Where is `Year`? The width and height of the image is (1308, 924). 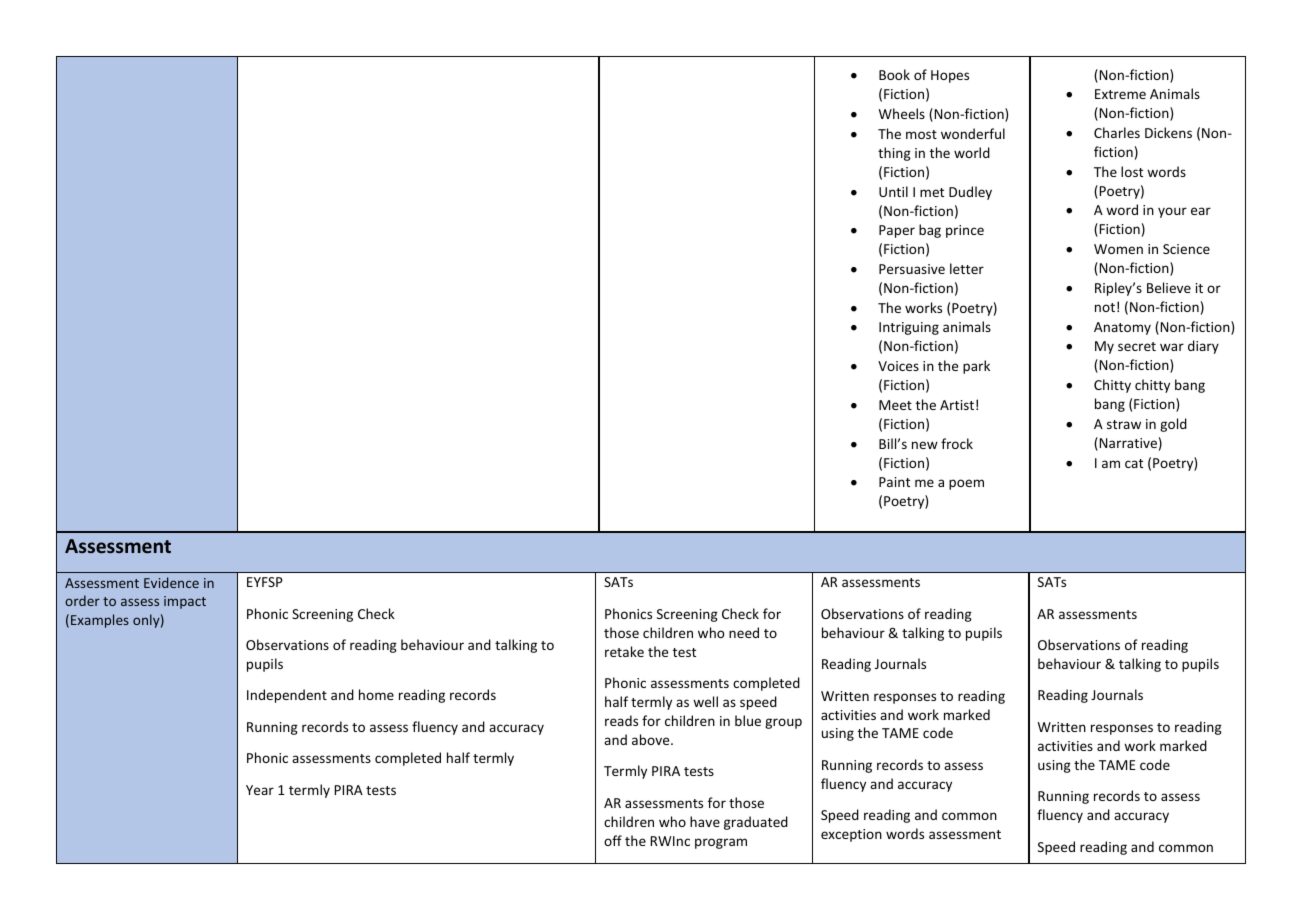 Year is located at coordinates (260, 790).
